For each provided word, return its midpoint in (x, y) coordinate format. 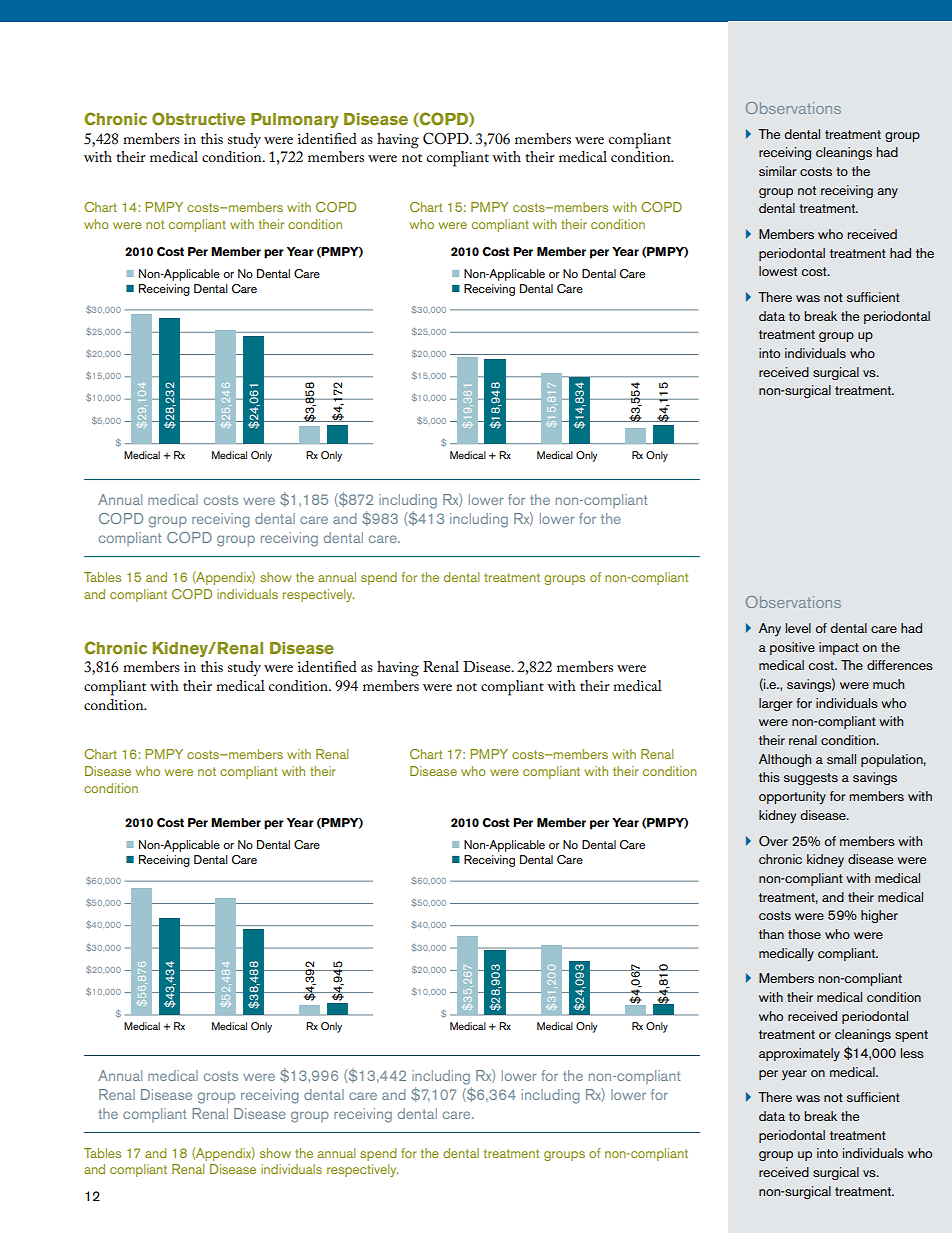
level (798, 628)
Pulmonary (295, 120)
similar (778, 171)
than (771, 934)
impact (839, 648)
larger (776, 704)
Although (785, 760)
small (841, 759)
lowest (778, 271)
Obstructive (198, 119)
